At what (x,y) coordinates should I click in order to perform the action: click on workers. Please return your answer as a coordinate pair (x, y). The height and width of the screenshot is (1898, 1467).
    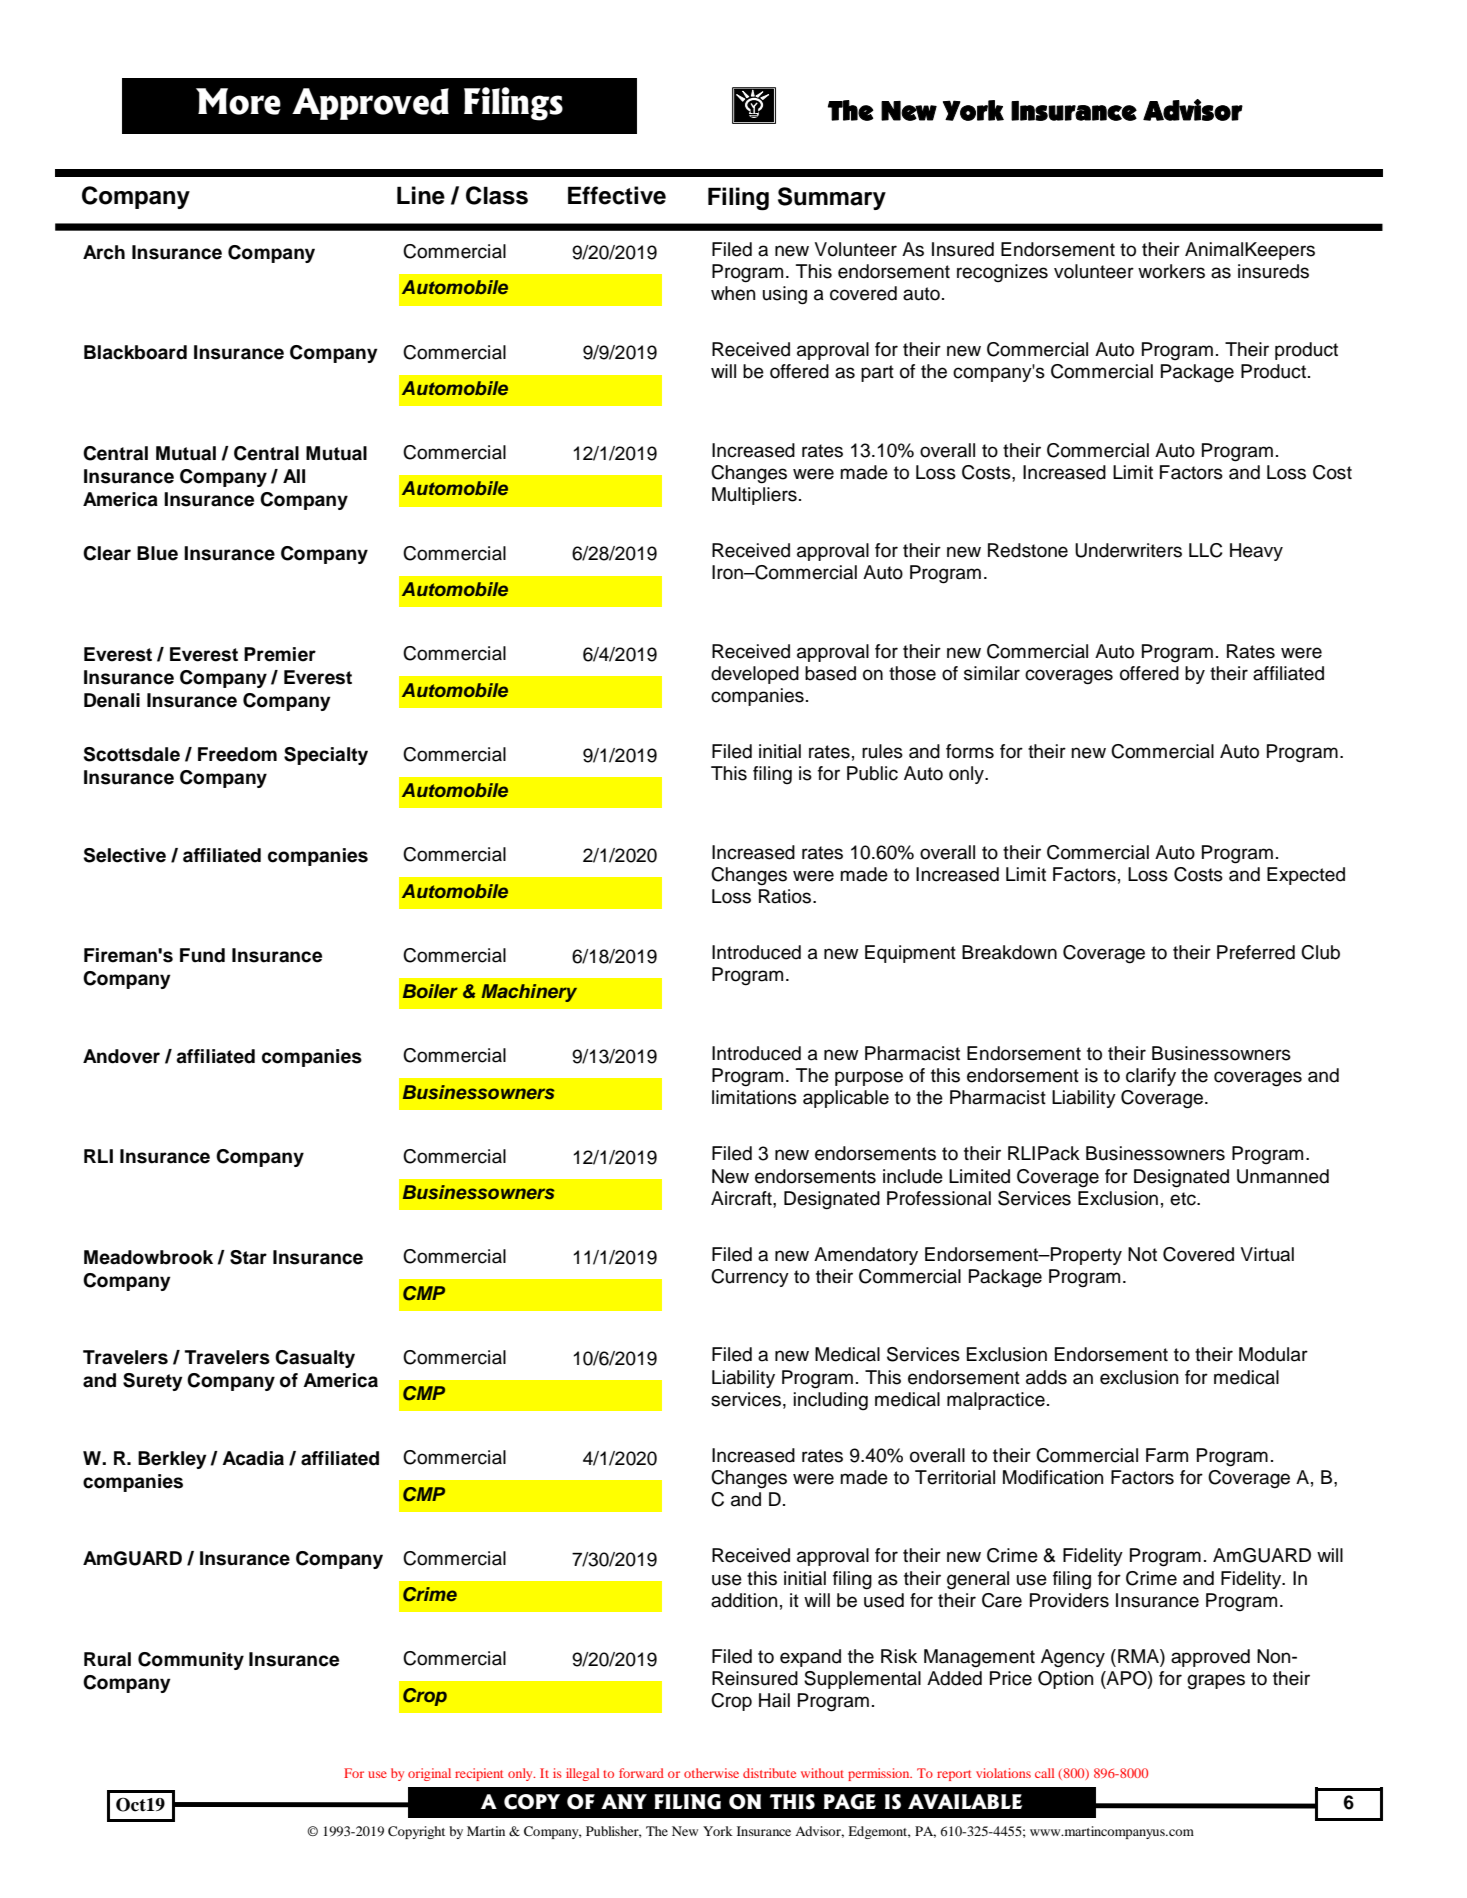
    Looking at the image, I should click on (1171, 271).
